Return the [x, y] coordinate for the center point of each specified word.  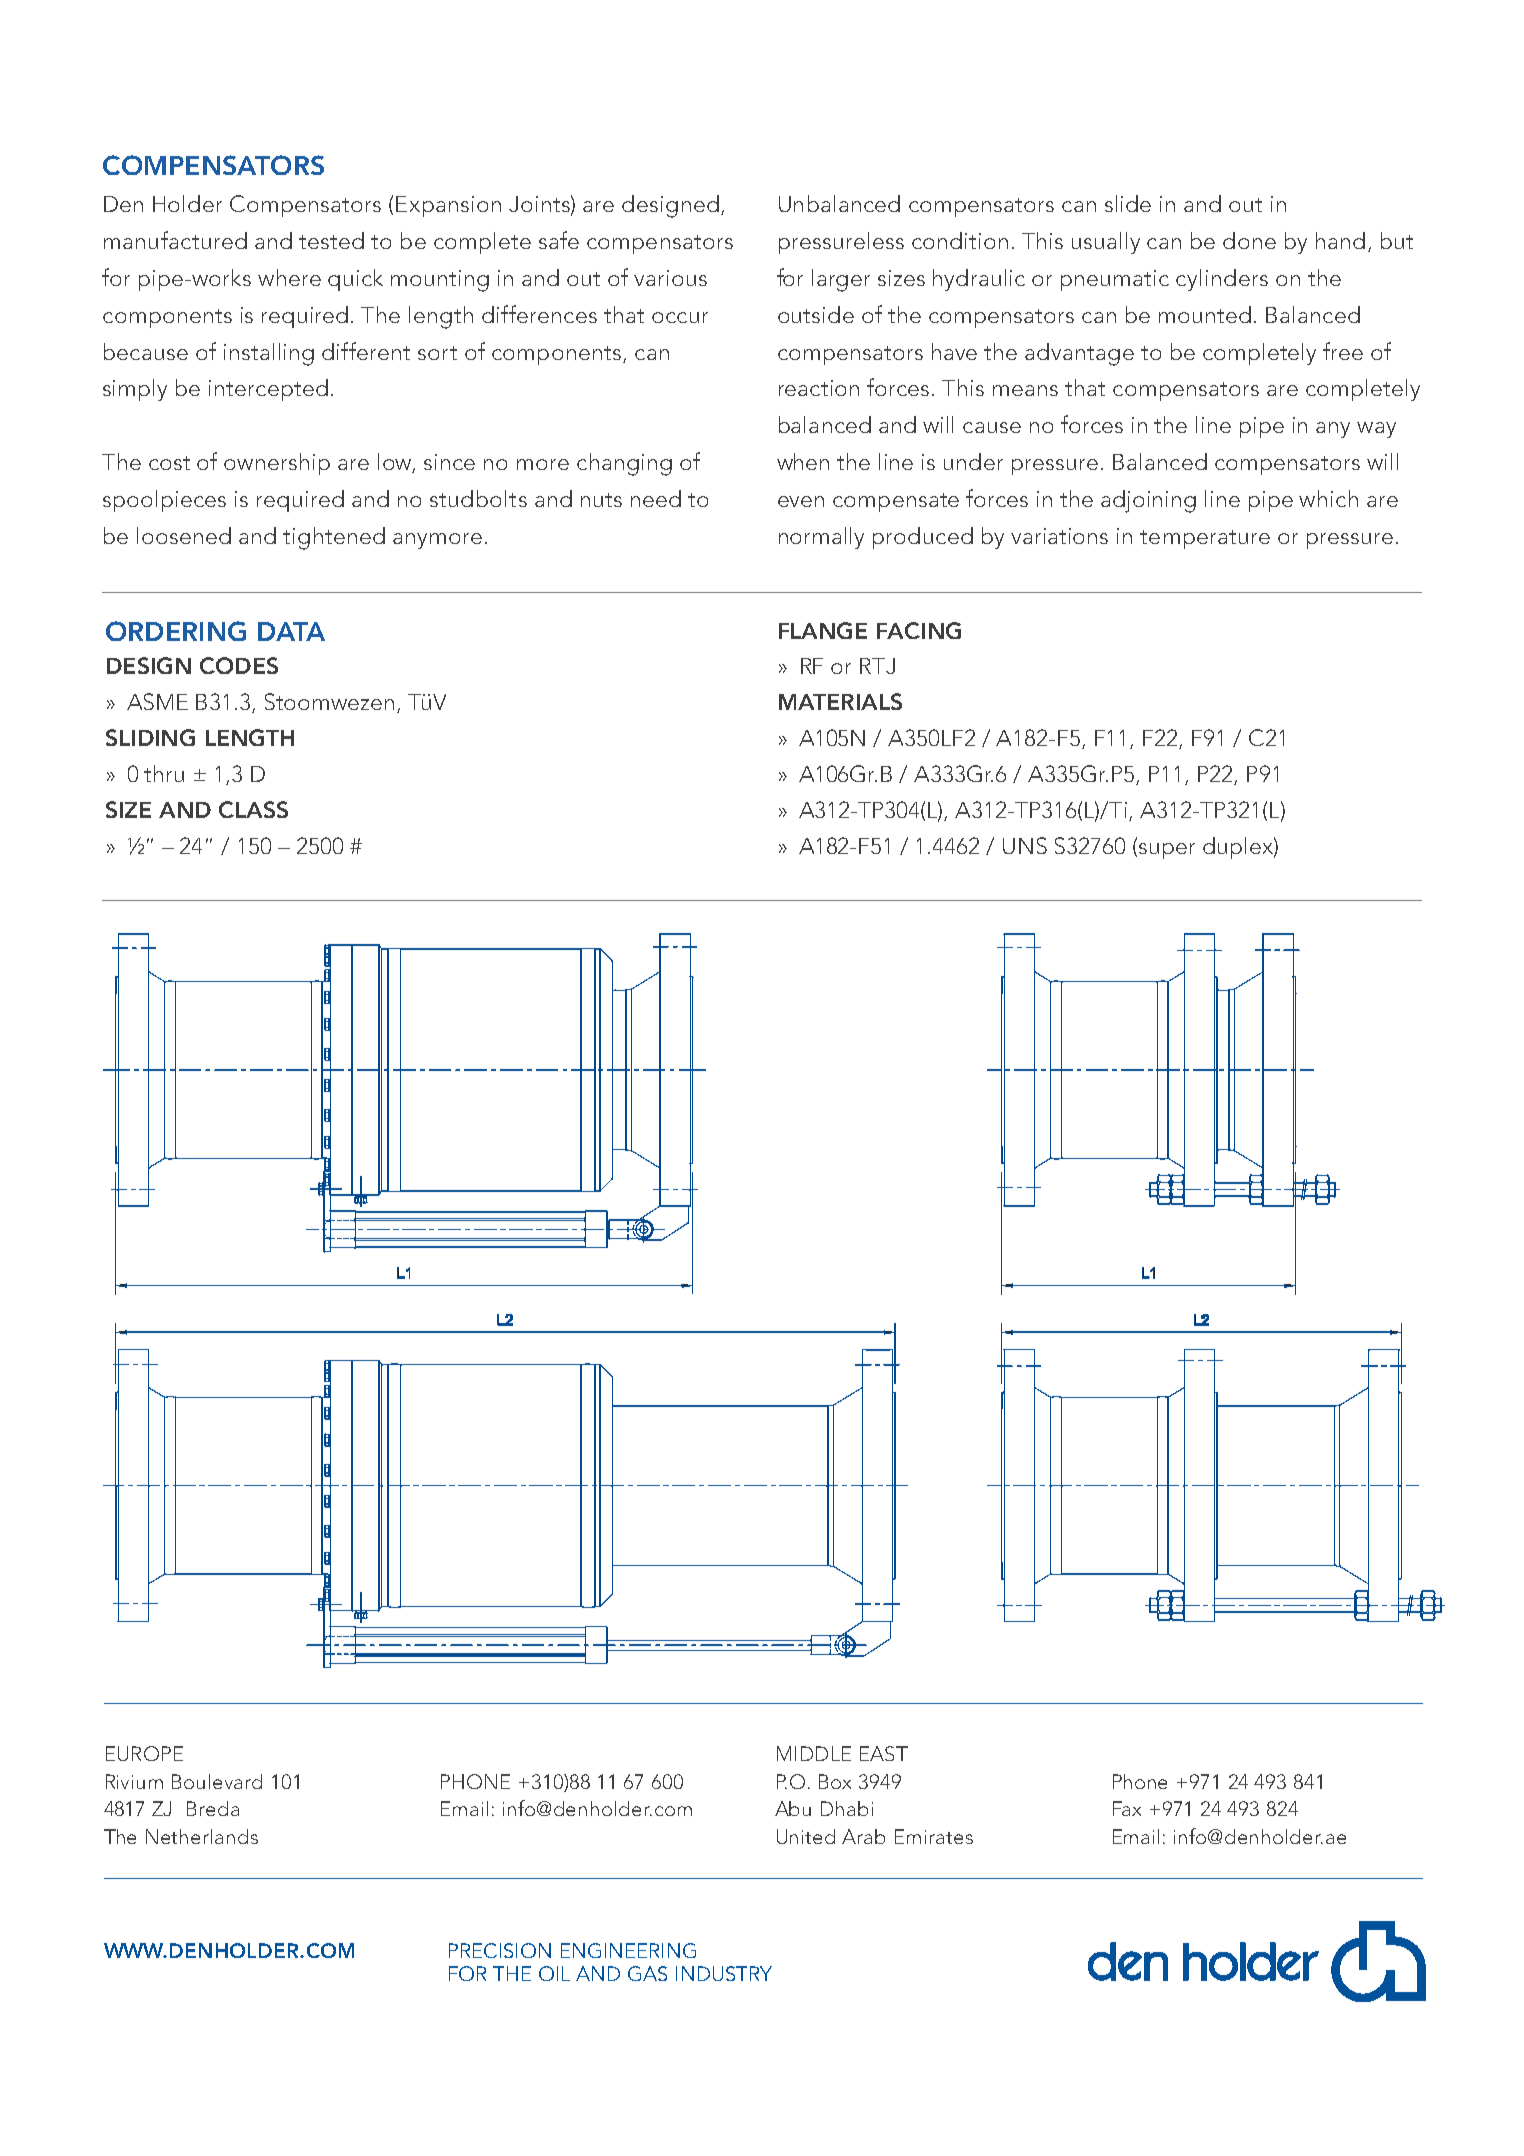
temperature [1205, 539]
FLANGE [823, 630]
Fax [1127, 1808]
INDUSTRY [724, 1973]
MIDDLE [814, 1753]
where [289, 277]
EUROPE [144, 1753]
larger [841, 280]
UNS [1025, 845]
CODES [239, 665]
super [1167, 851]
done [1249, 240]
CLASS [253, 809]
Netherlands [202, 1836]
